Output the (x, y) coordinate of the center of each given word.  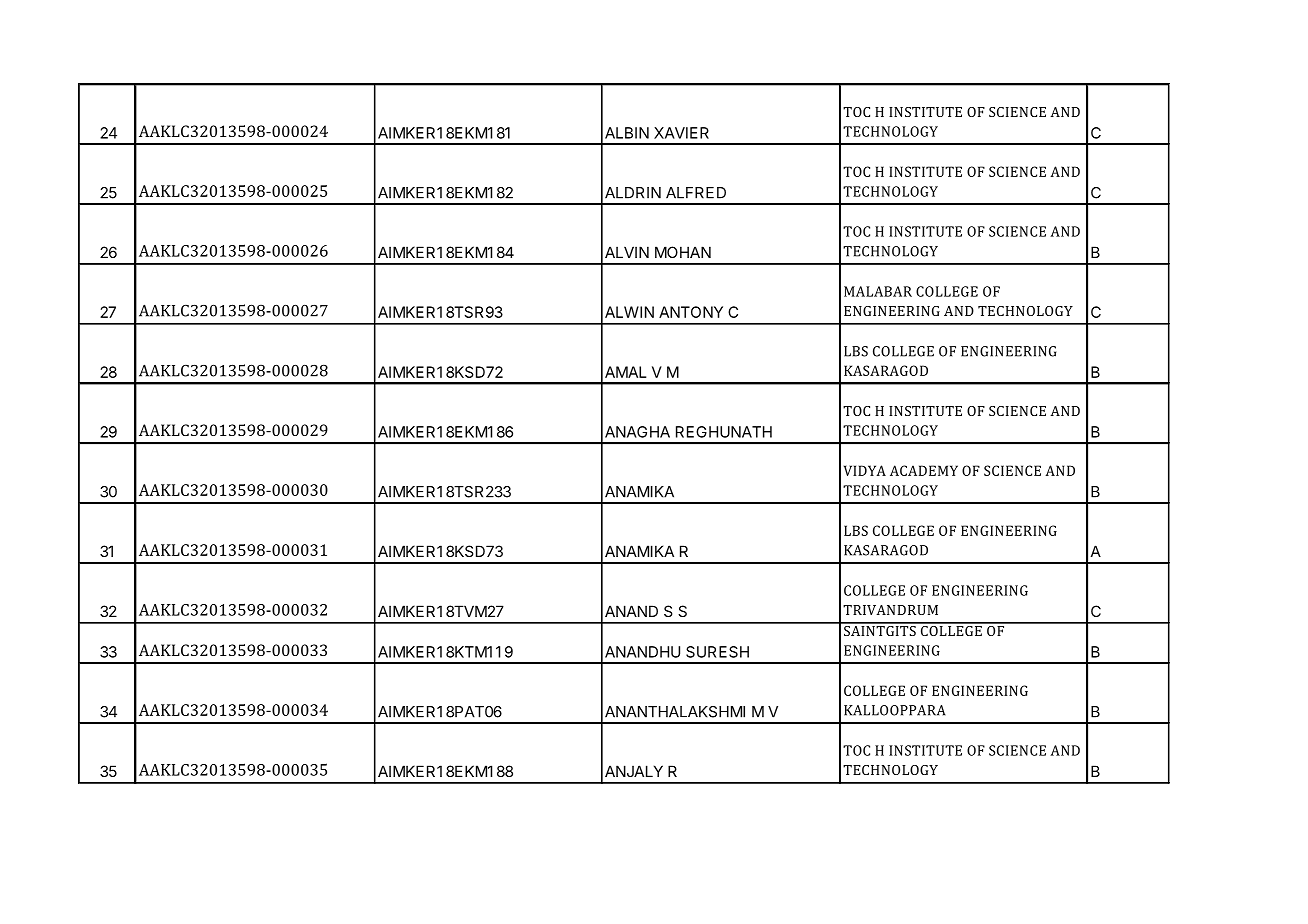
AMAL (626, 372)
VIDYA (865, 470)
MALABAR (878, 291)
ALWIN (629, 312)
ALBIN (627, 133)
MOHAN (683, 252)
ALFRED (696, 193)
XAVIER (681, 133)
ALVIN (627, 252)
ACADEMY (924, 470)
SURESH (717, 652)
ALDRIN (633, 193)
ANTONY (691, 312)
